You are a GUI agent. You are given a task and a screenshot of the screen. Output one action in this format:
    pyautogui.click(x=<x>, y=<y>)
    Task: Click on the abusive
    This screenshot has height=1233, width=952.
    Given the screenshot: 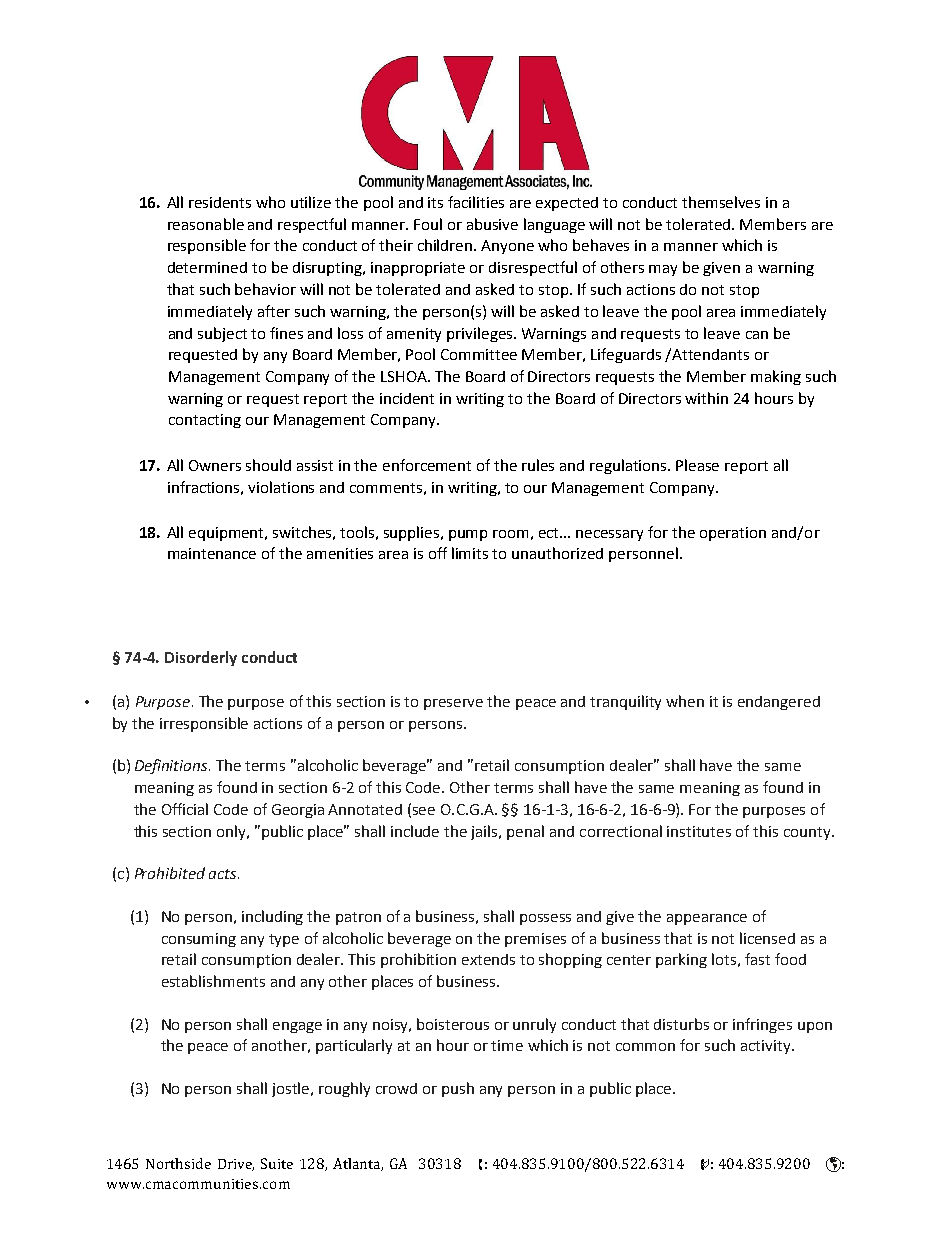 What is the action you would take?
    pyautogui.click(x=492, y=224)
